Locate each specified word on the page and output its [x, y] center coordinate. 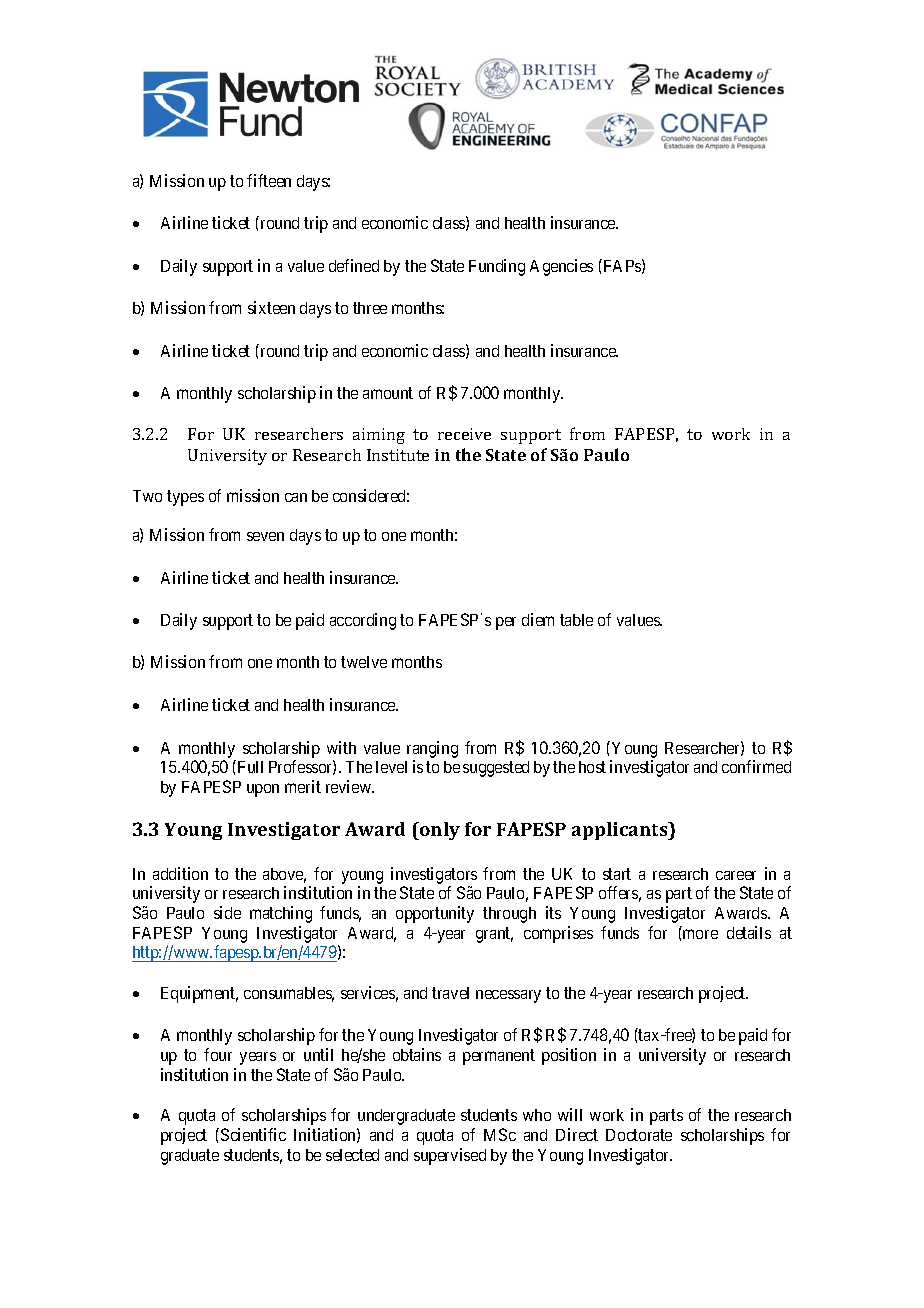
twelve [364, 662]
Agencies [561, 267]
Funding [497, 267]
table [576, 620]
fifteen [269, 180]
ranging [432, 749]
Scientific [253, 1134]
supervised [450, 1156]
